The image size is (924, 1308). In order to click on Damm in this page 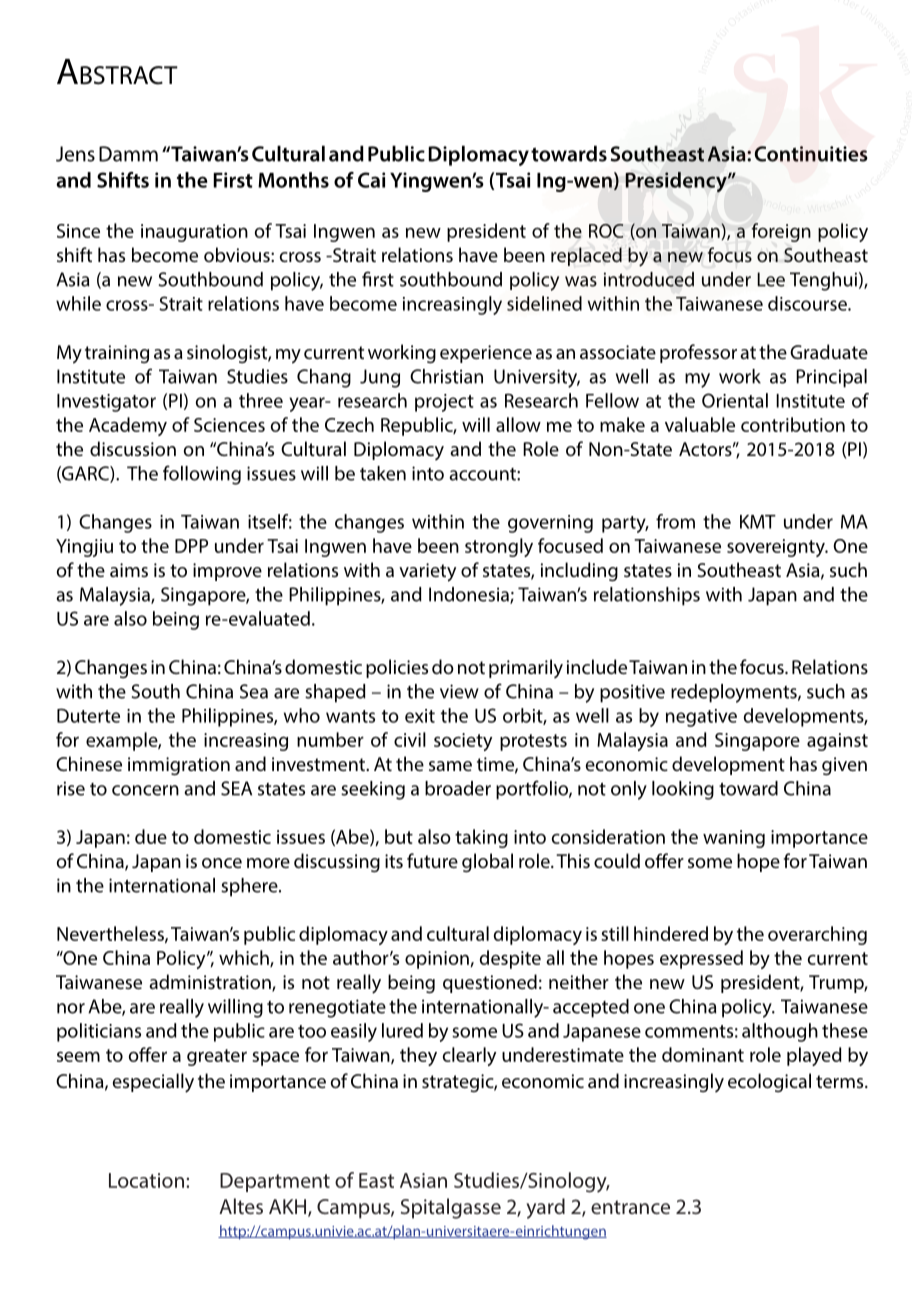, I will do `click(128, 154)`.
